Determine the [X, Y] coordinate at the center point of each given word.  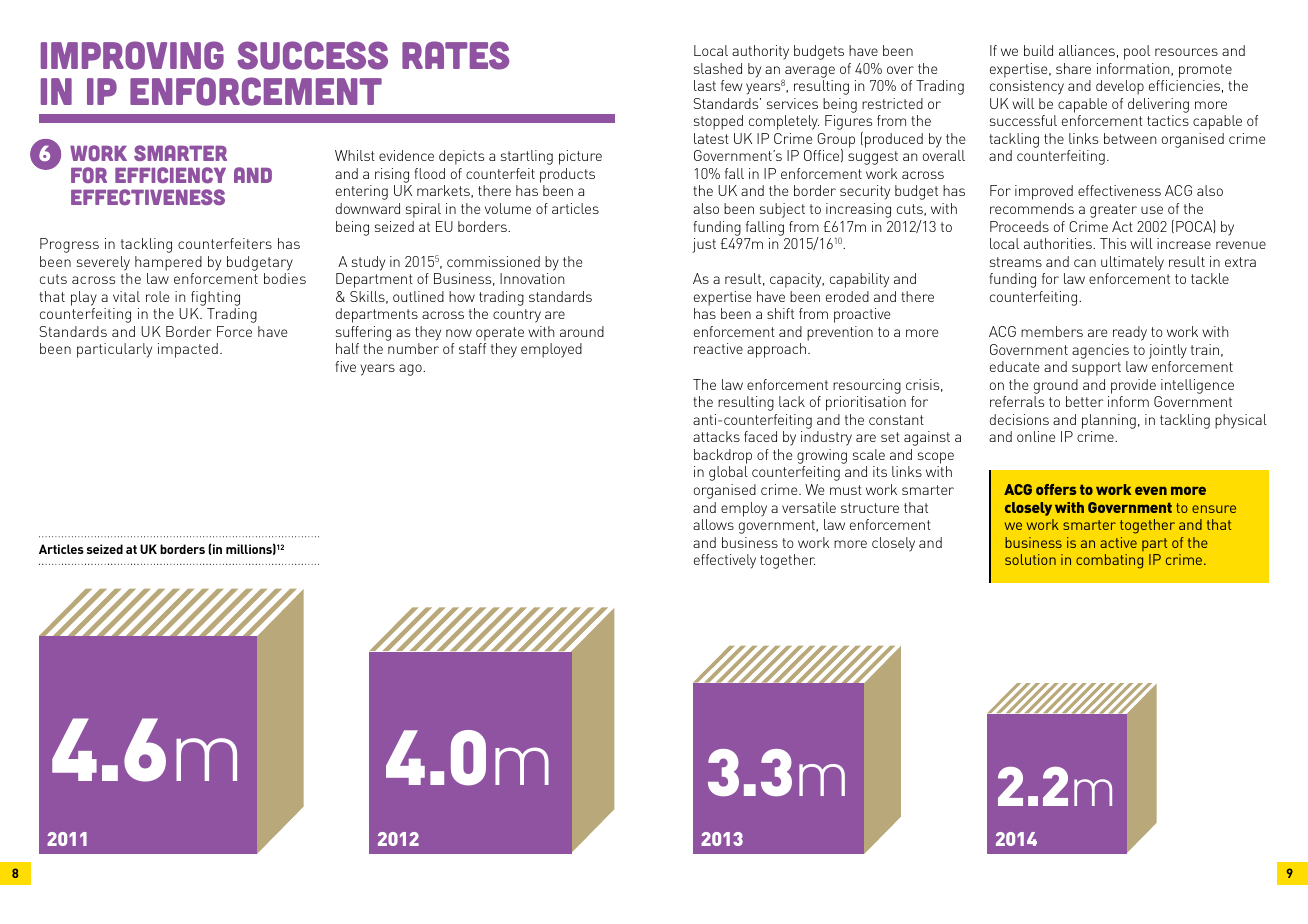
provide [1133, 386]
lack [792, 401]
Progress [69, 245]
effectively [725, 561]
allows [713, 524]
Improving [132, 55]
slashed [718, 68]
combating [1109, 561]
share [1073, 68]
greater [1113, 211]
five [345, 366]
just [704, 245]
